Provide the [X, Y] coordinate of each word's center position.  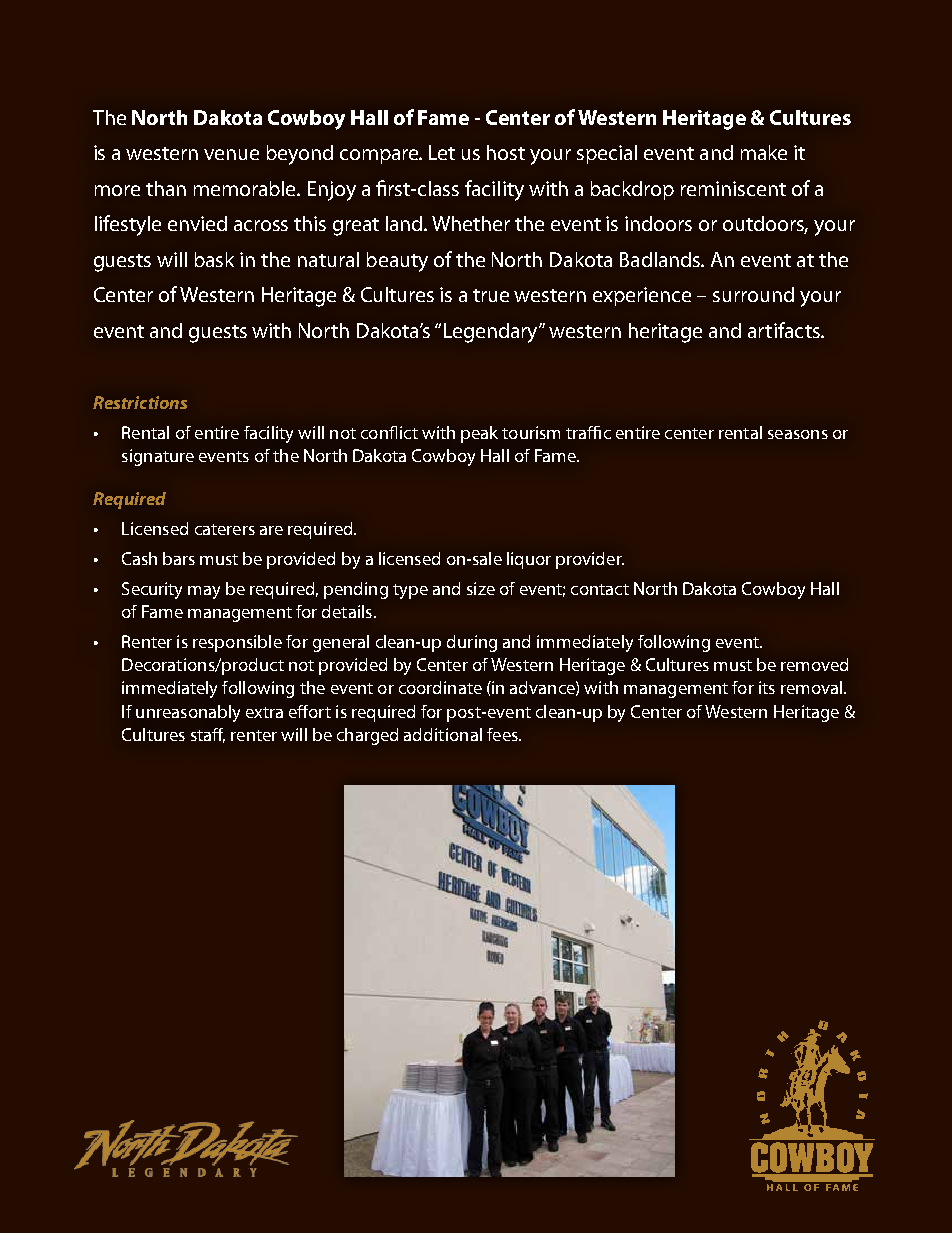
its [767, 687]
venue [231, 154]
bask [214, 259]
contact [600, 589]
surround [753, 294]
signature [158, 457]
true [491, 295]
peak [479, 434]
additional [443, 734]
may [204, 592]
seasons [798, 434]
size [481, 588]
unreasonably [188, 713]
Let [442, 152]
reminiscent [733, 188]
